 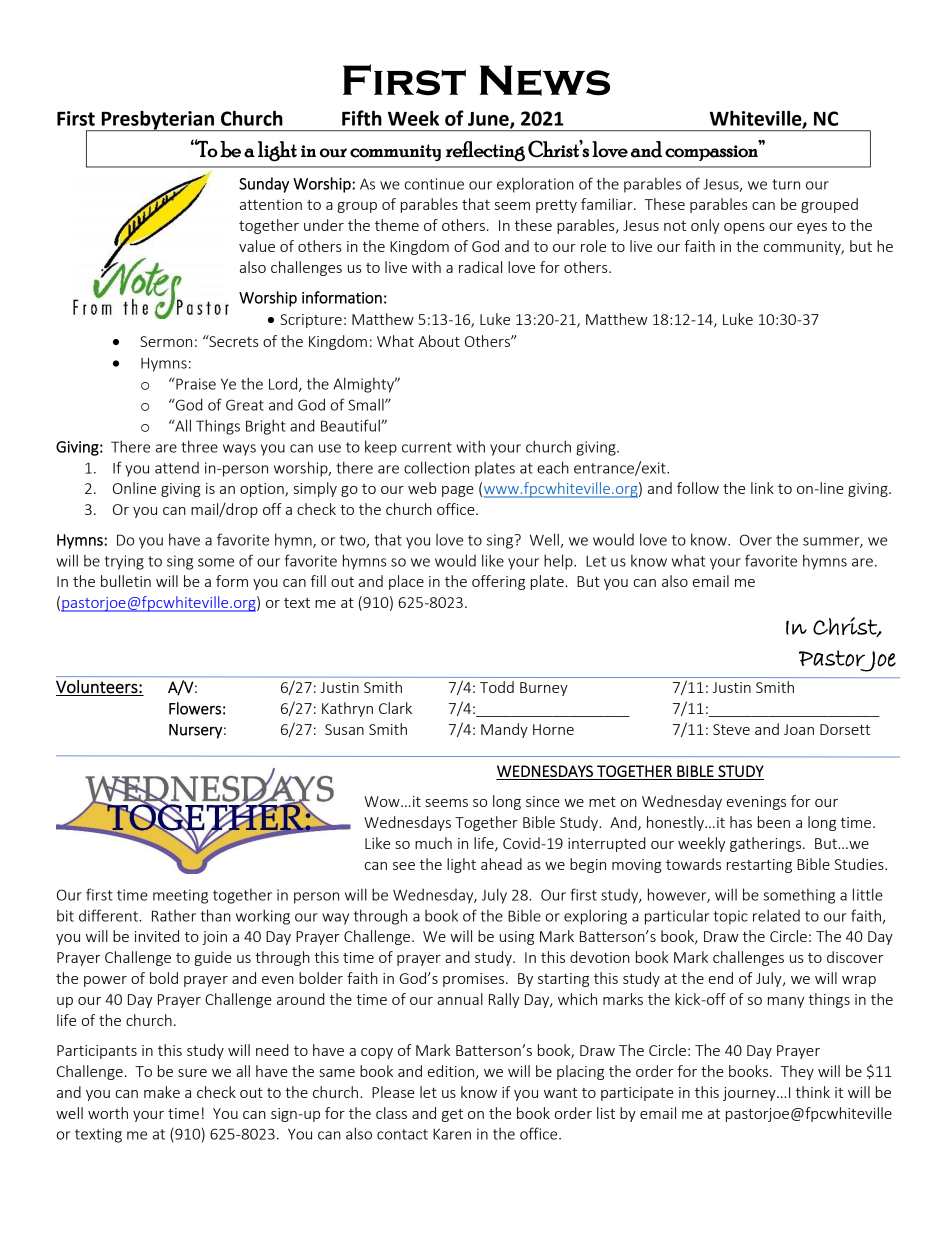 What do you see at coordinates (199, 446) in the screenshot?
I see `three` at bounding box center [199, 446].
